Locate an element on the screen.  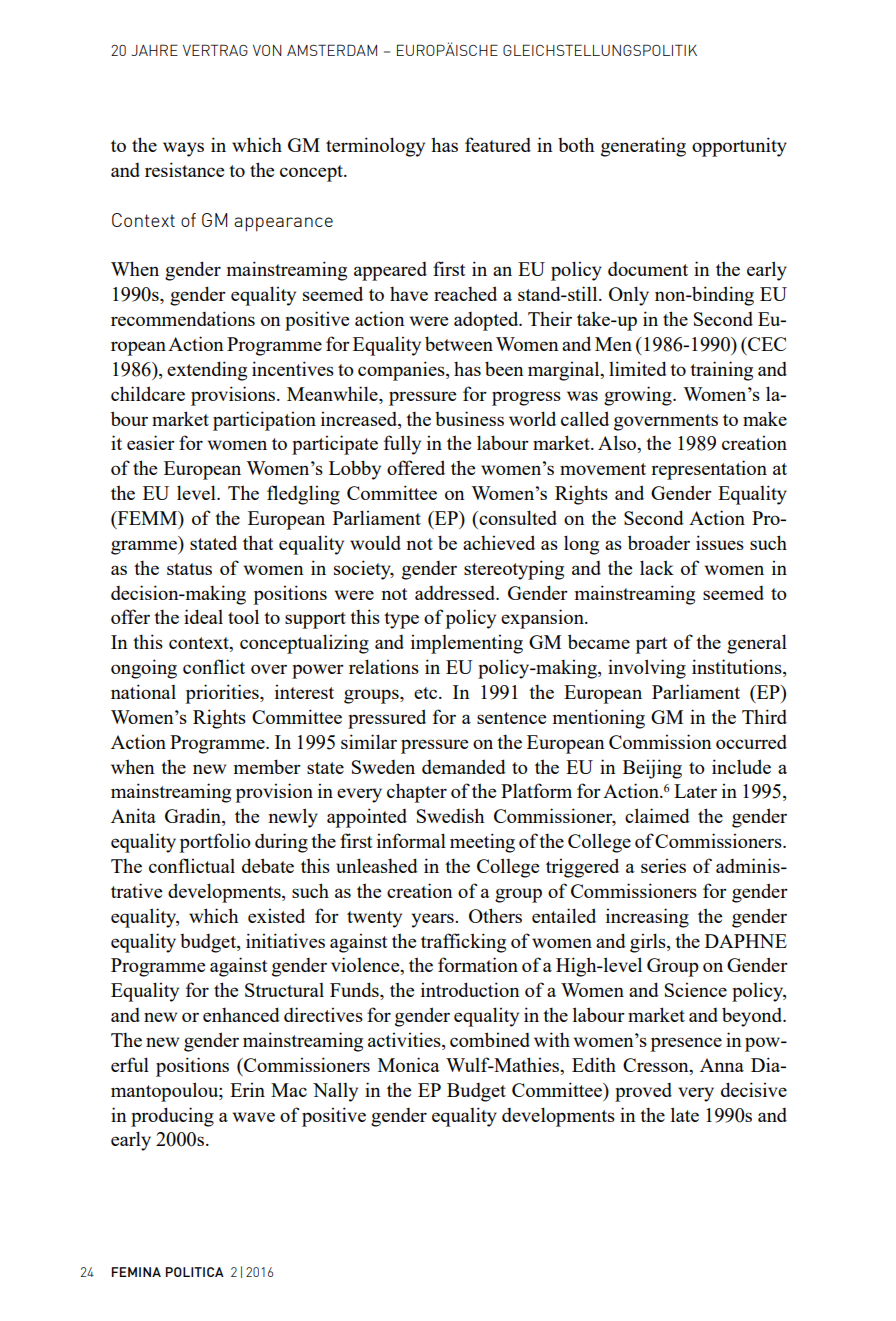
proved is located at coordinates (643, 1092).
